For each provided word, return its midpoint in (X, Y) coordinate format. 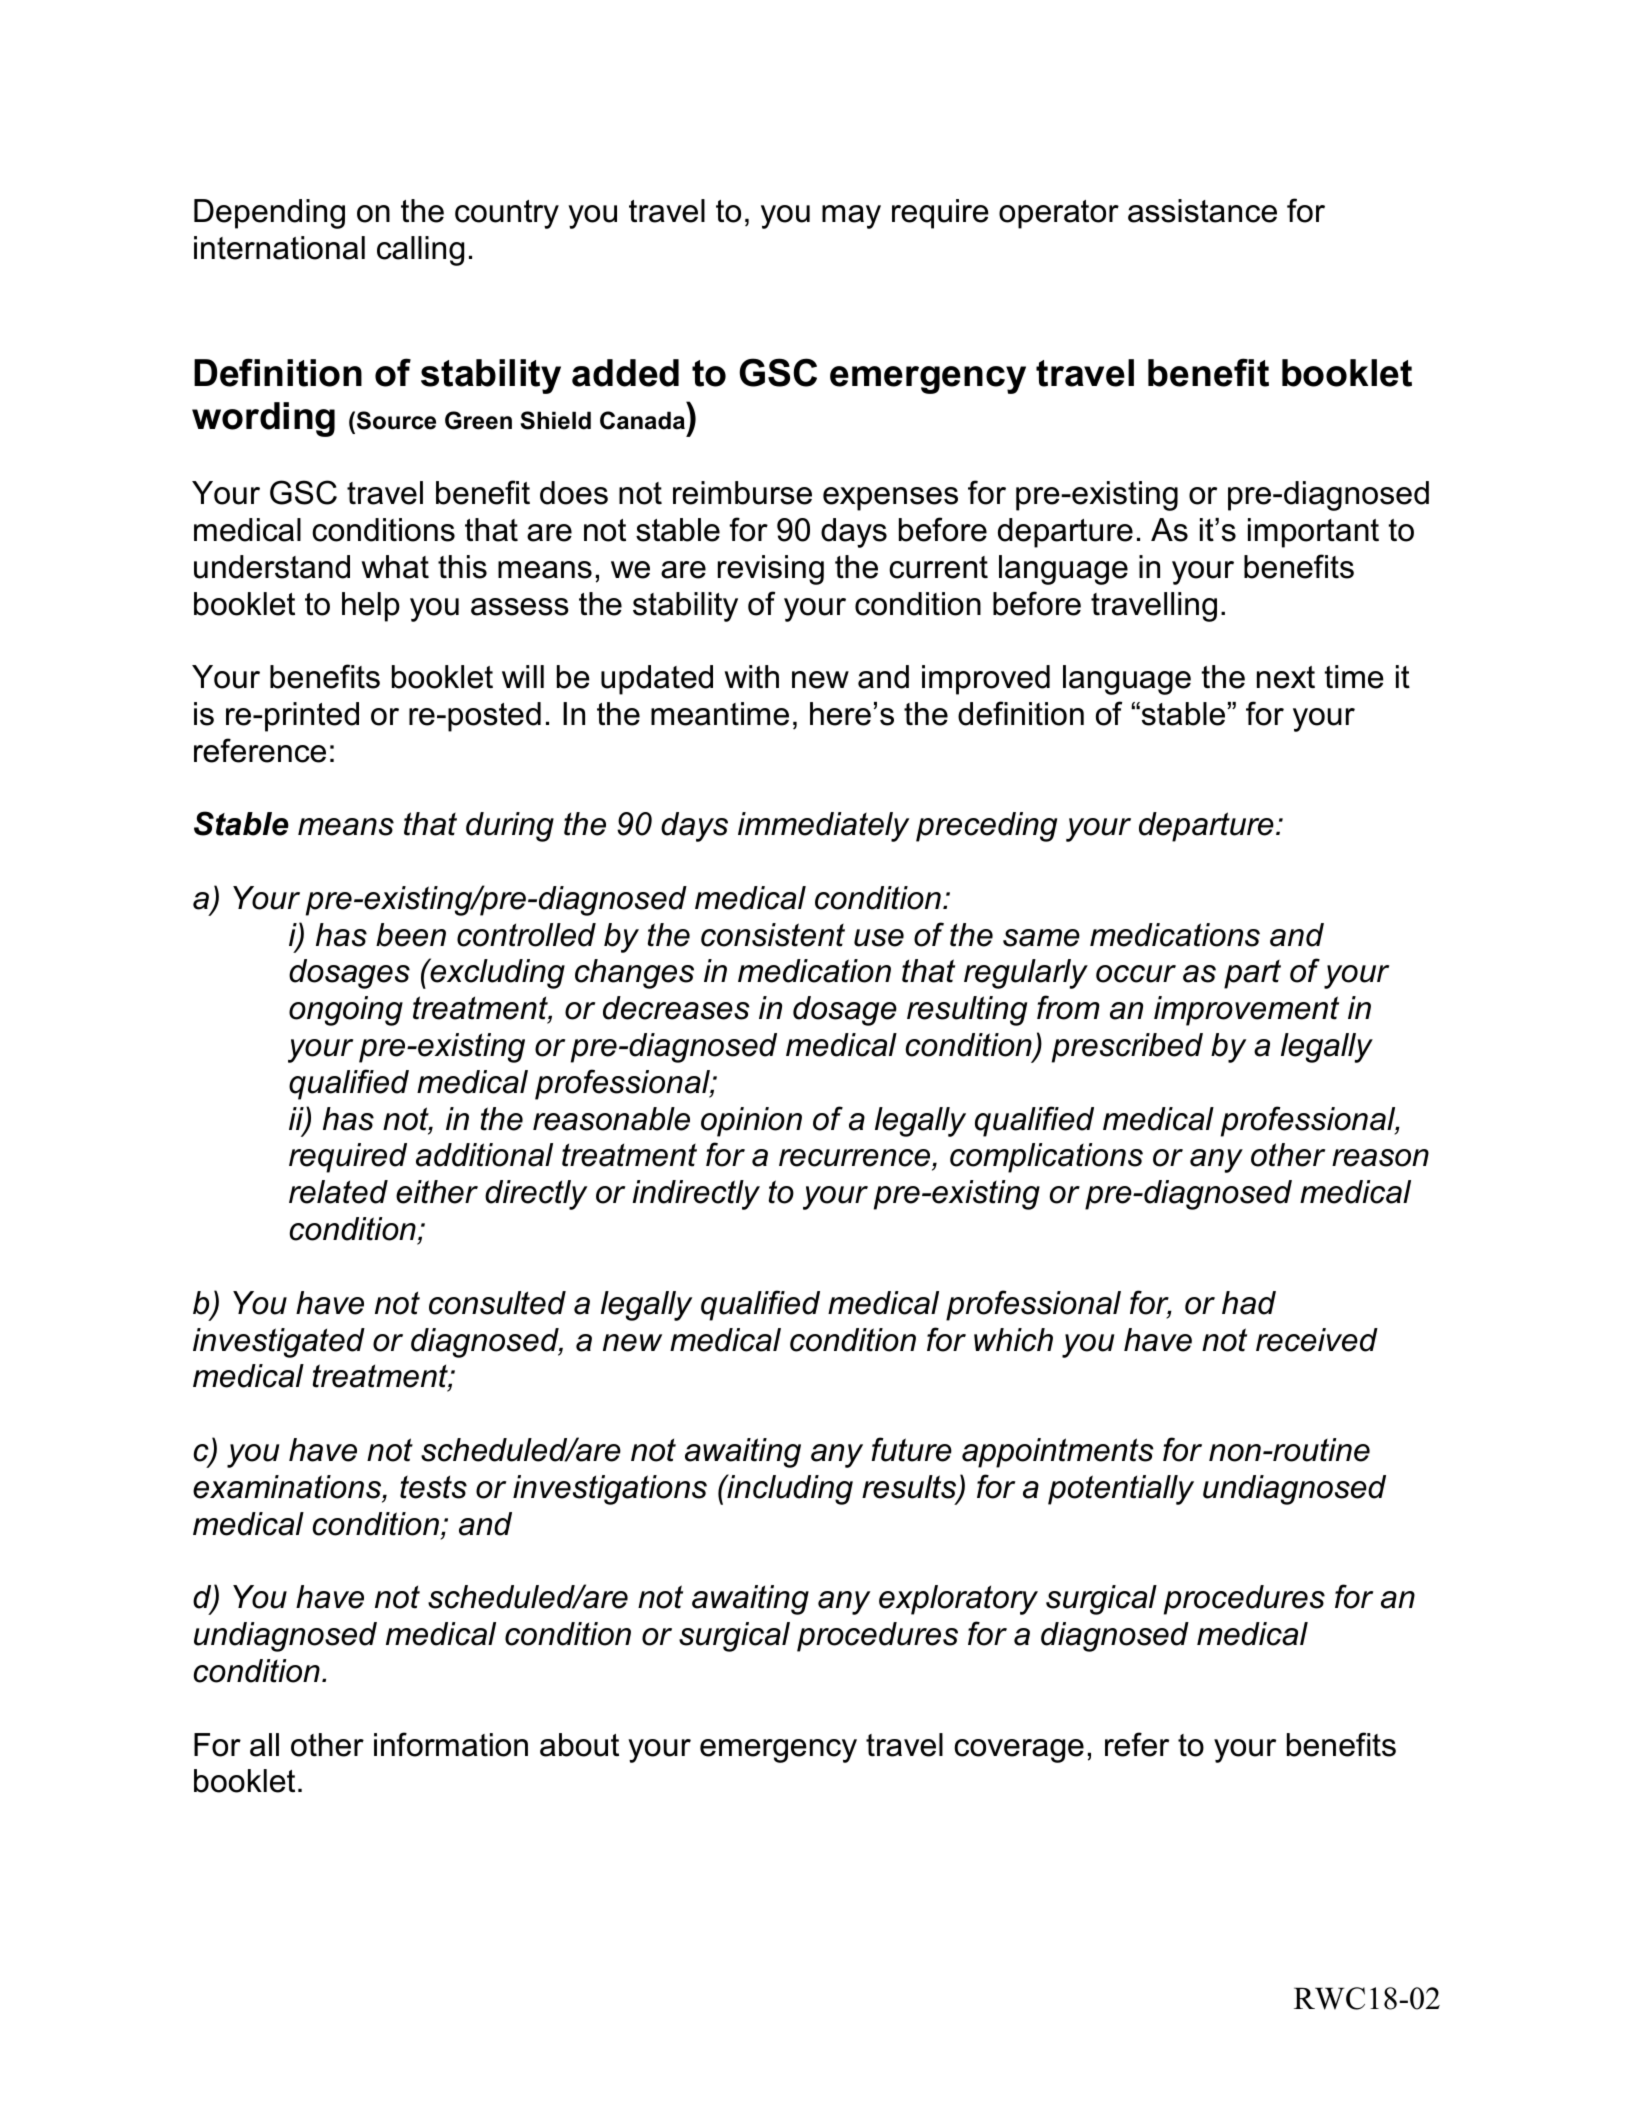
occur (1136, 974)
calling (420, 251)
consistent (773, 935)
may (851, 217)
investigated (279, 1343)
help (371, 607)
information (451, 1744)
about (579, 1745)
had (1249, 1303)
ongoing (346, 1011)
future (911, 1449)
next (1286, 677)
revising (771, 570)
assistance (1202, 211)
